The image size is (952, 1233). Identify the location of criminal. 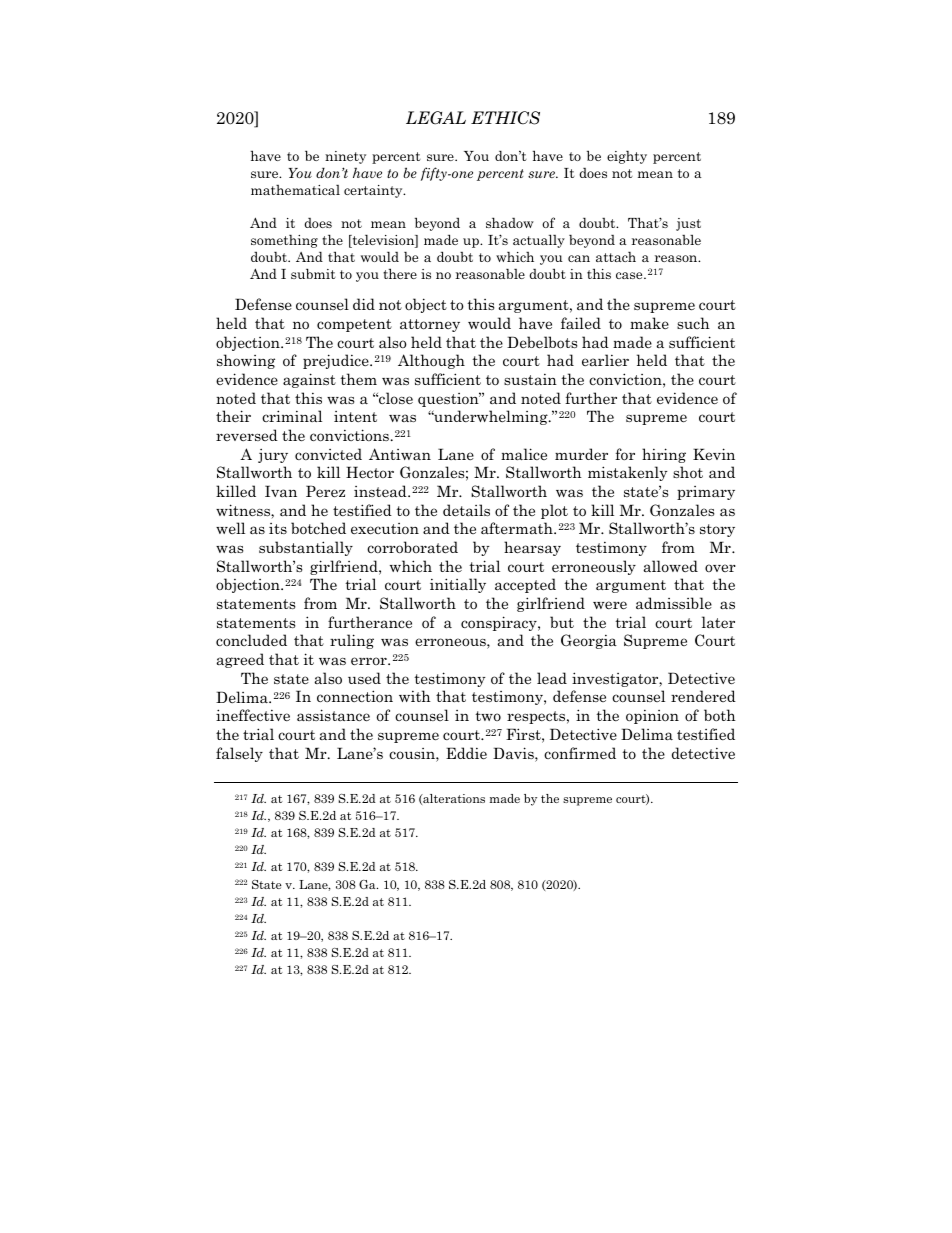
(292, 416).
